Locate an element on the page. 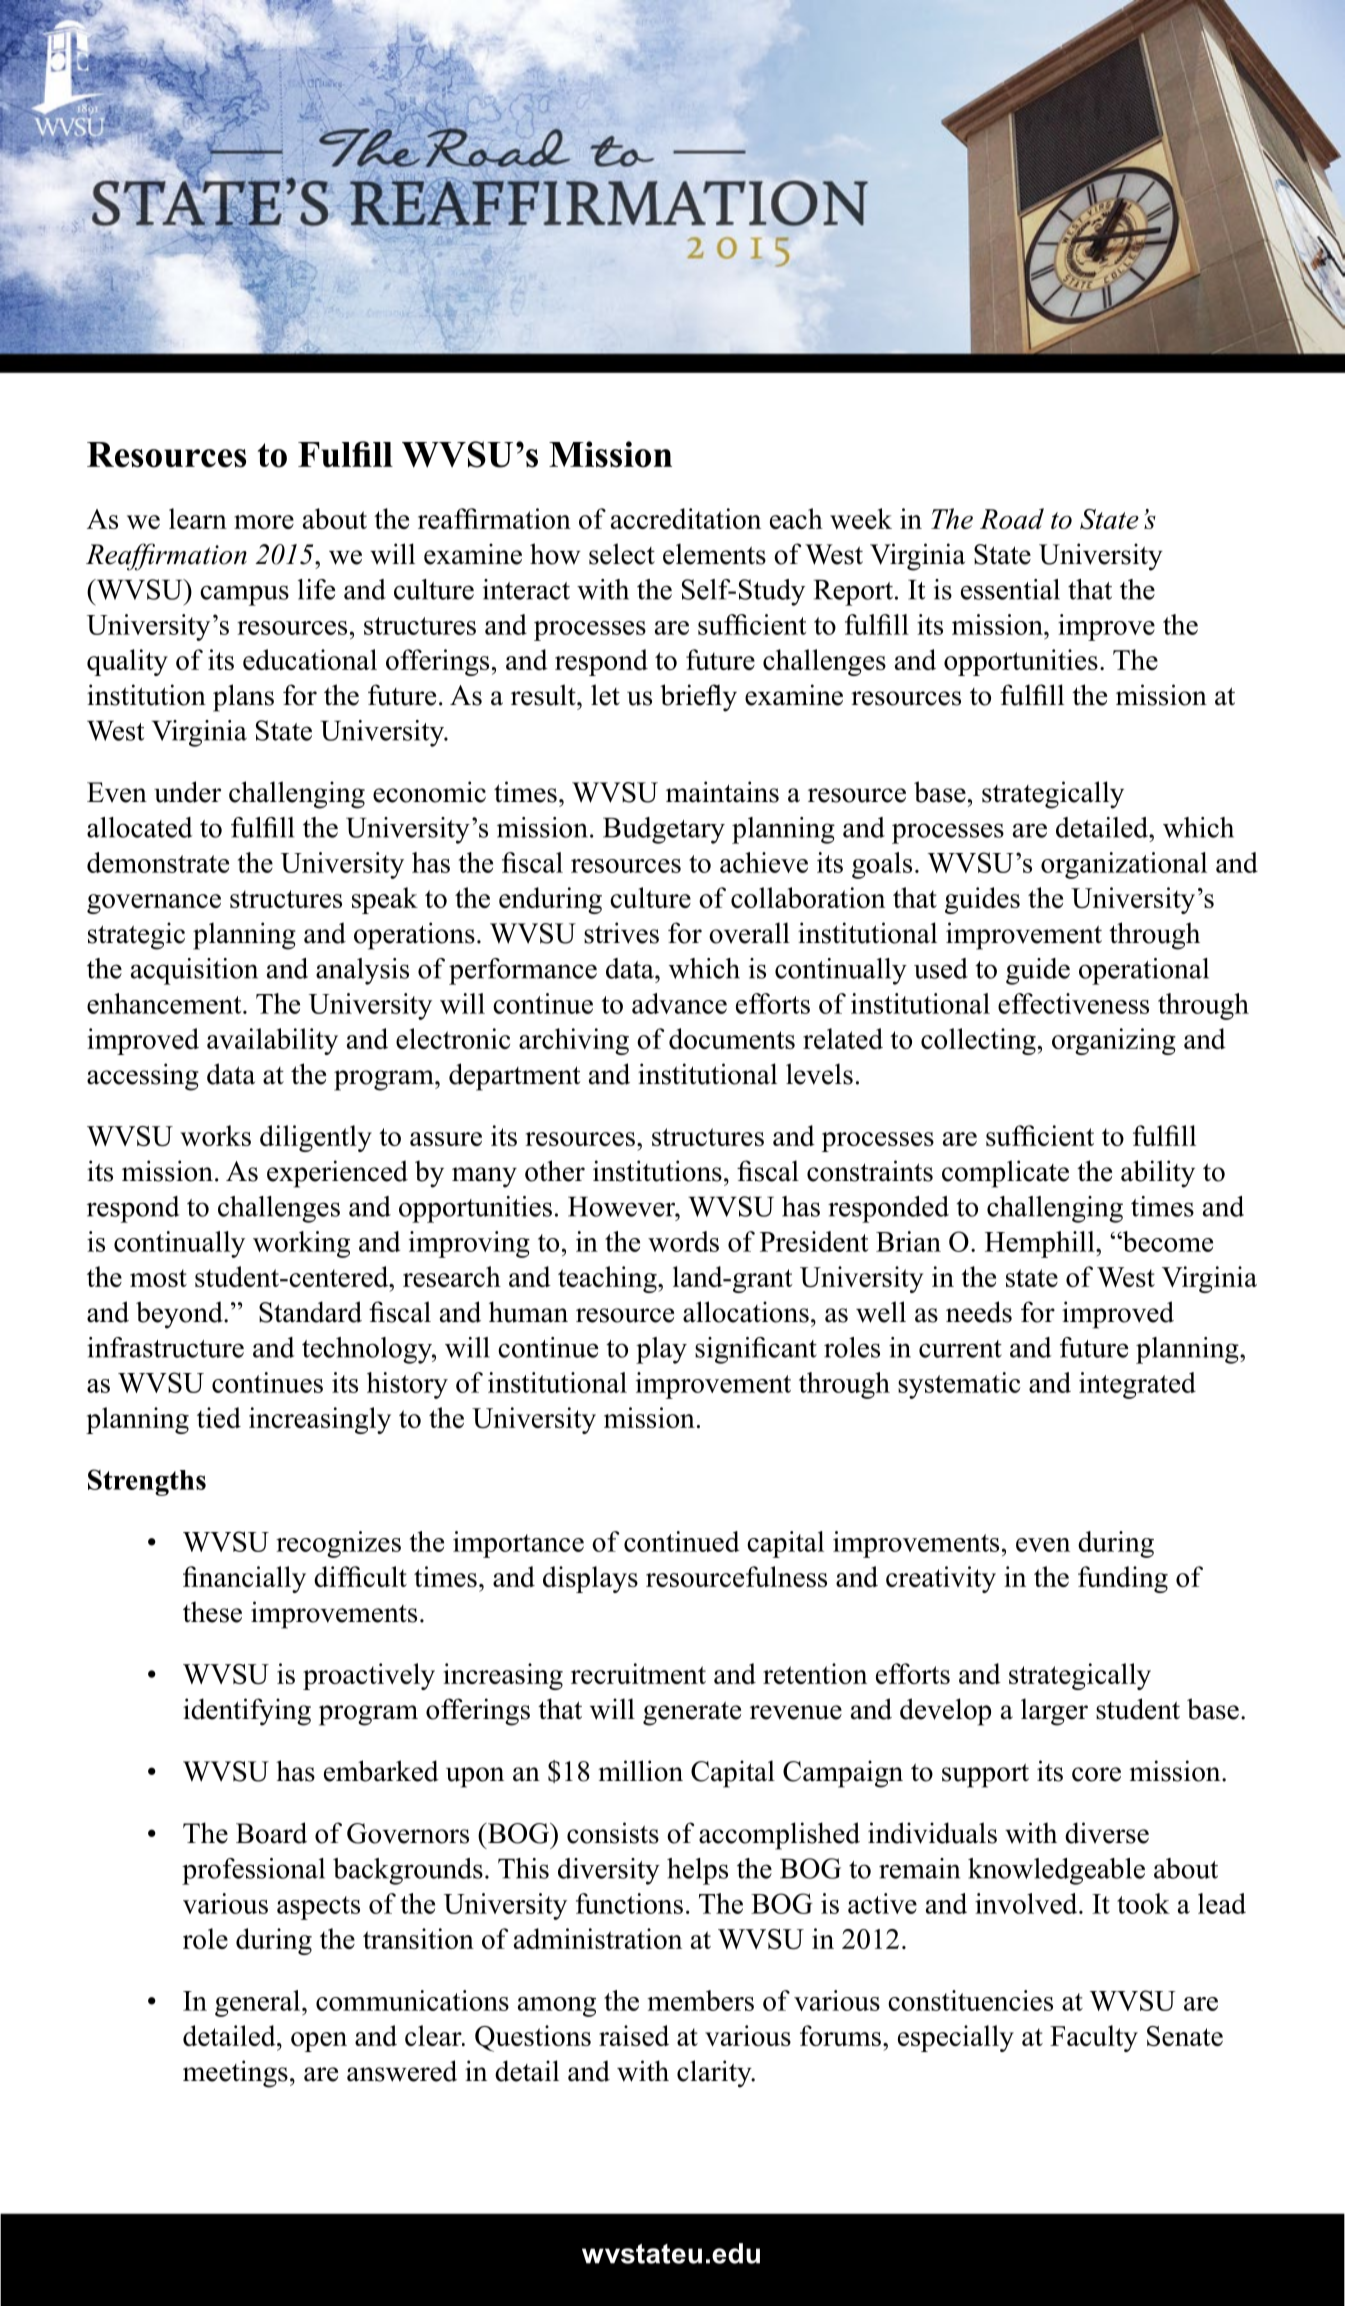  other is located at coordinates (555, 1171).
